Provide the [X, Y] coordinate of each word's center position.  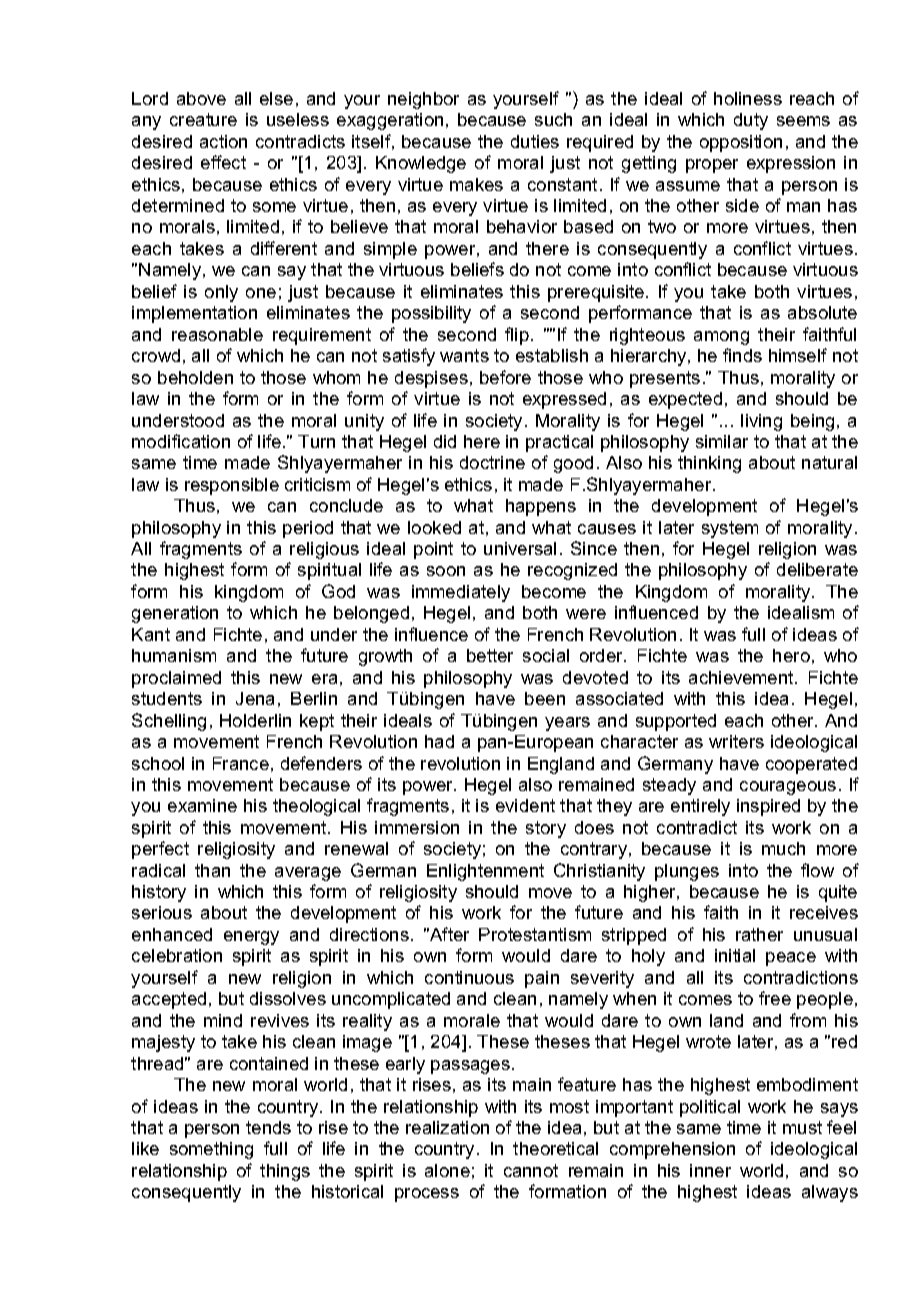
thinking [709, 464]
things [285, 1172]
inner [710, 1170]
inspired [768, 807]
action [223, 141]
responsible [232, 486]
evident [525, 805]
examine [202, 805]
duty [751, 121]
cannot [531, 1170]
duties [535, 141]
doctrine [492, 462]
